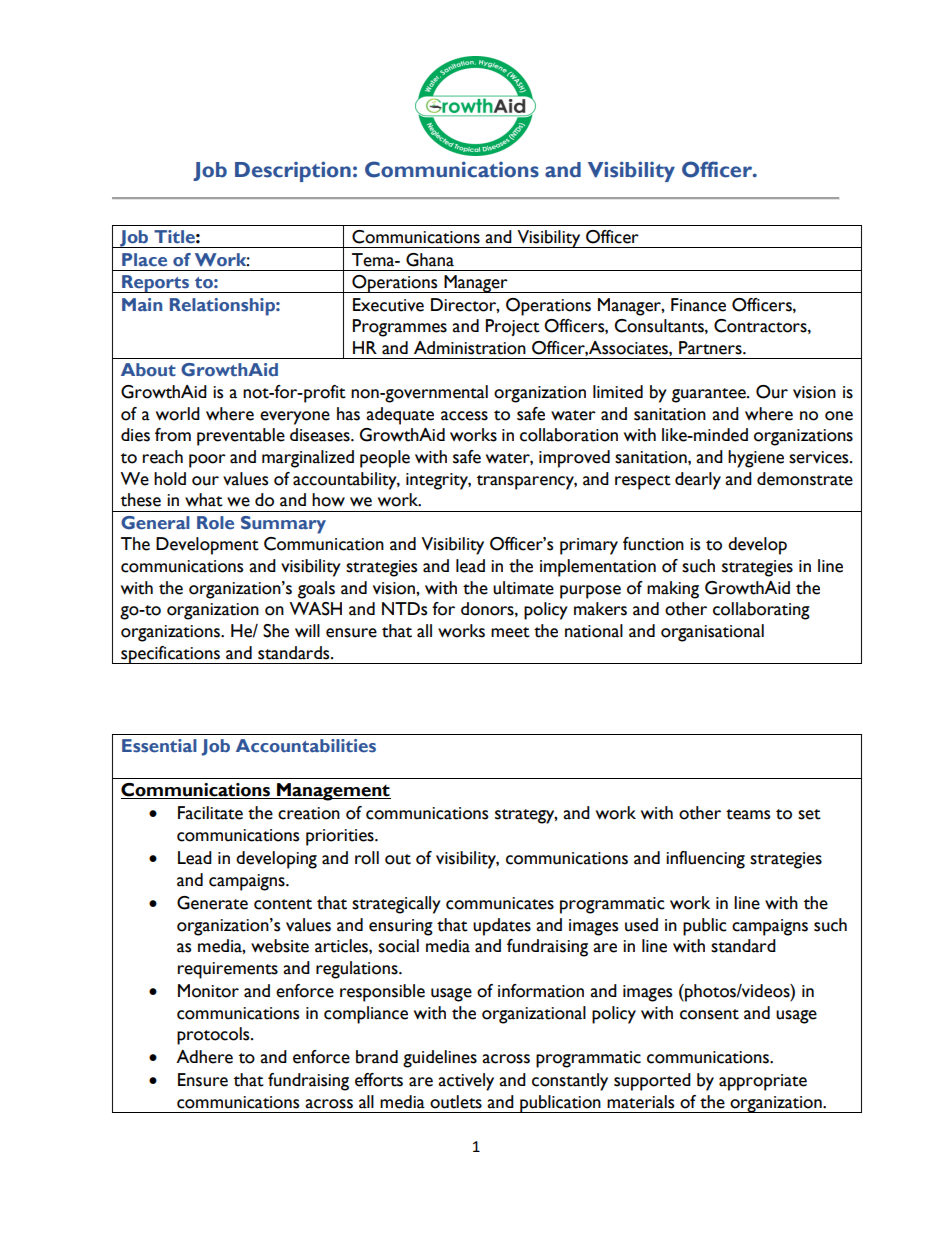 The height and width of the screenshot is (1233, 952). What do you see at coordinates (385, 459) in the screenshot?
I see `people` at bounding box center [385, 459].
